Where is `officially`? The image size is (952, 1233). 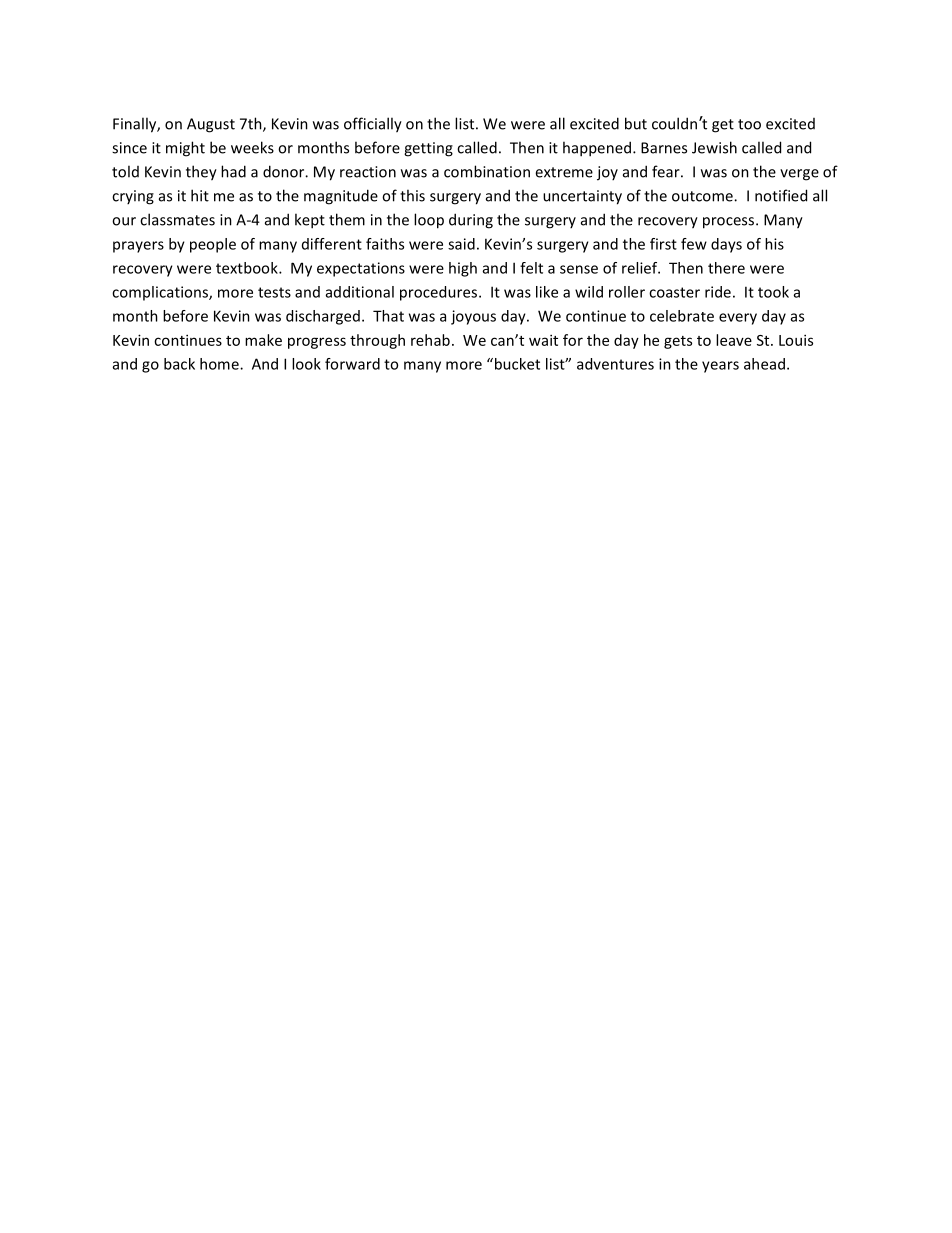 officially is located at coordinates (373, 125).
